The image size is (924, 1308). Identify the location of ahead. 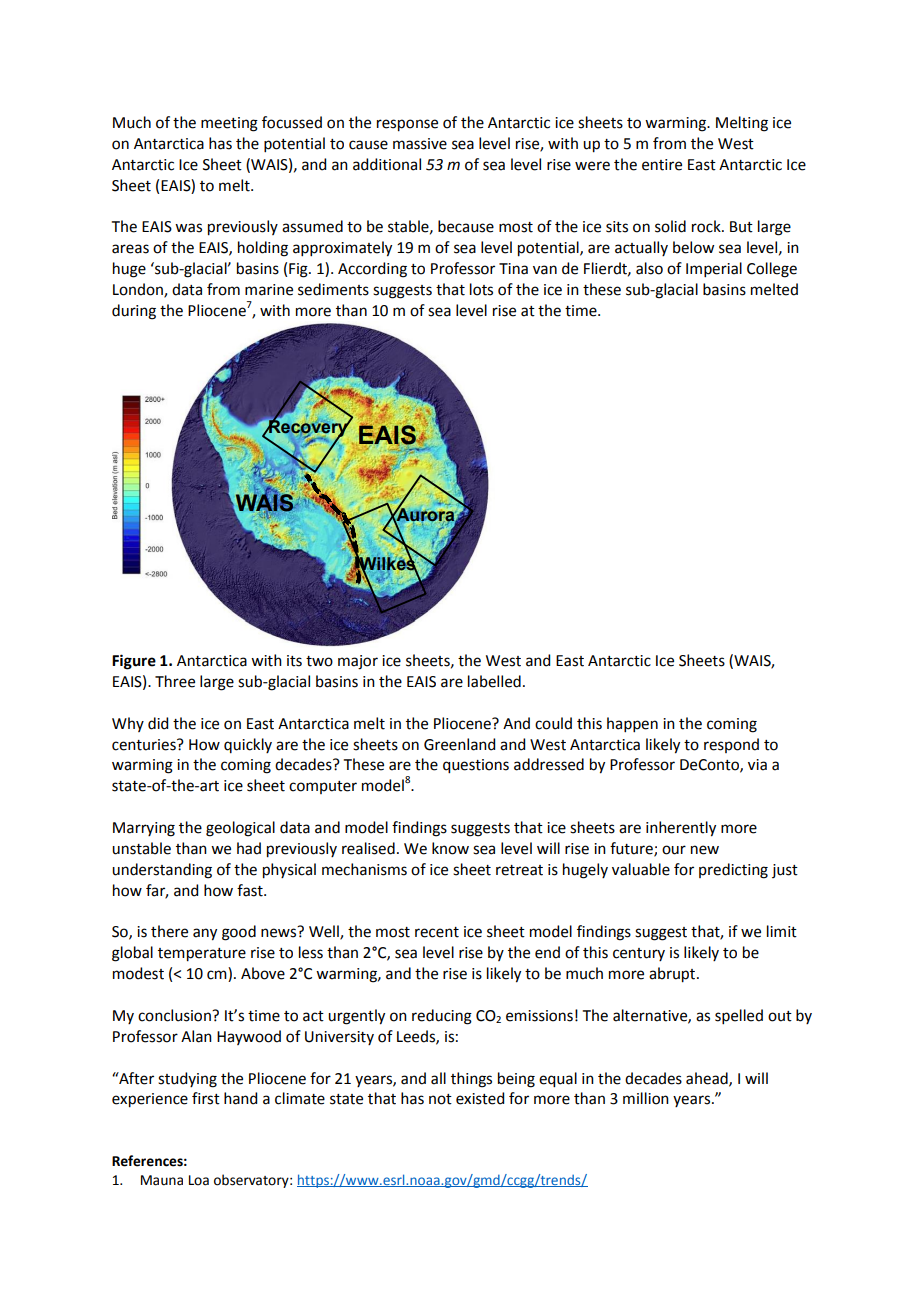
(708, 1079).
